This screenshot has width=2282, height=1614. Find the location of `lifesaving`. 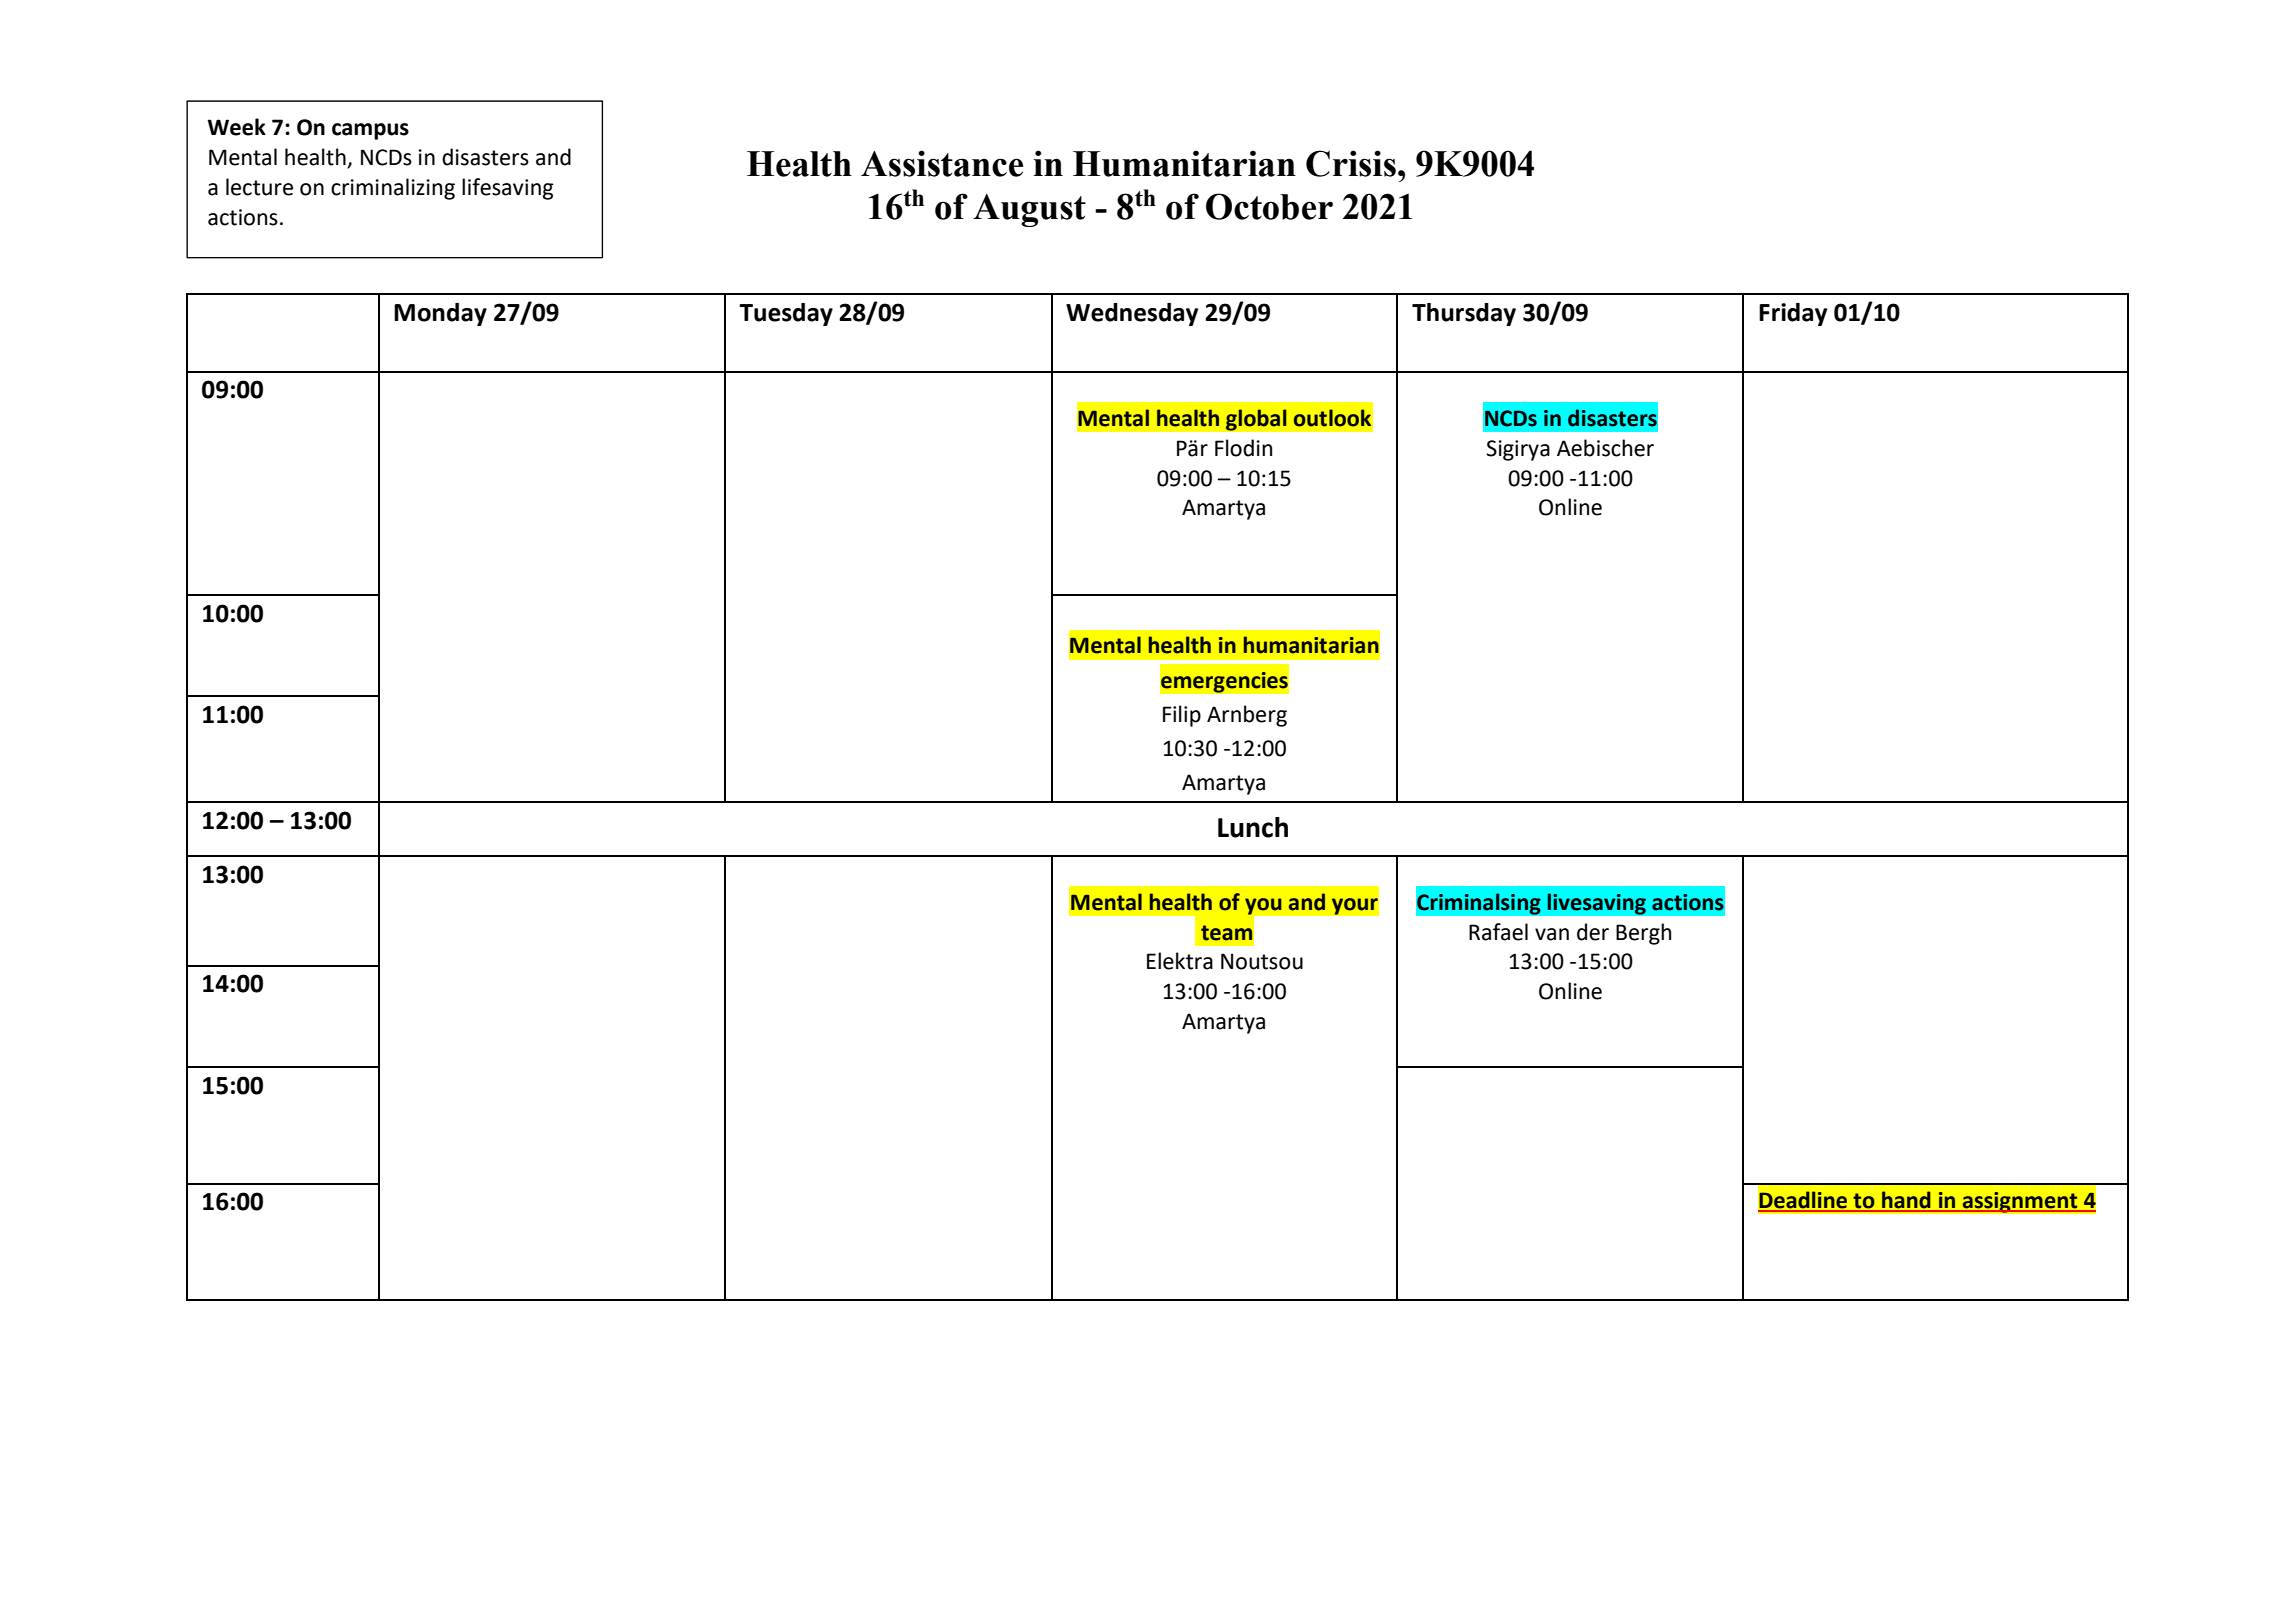

lifesaving is located at coordinates (508, 189).
